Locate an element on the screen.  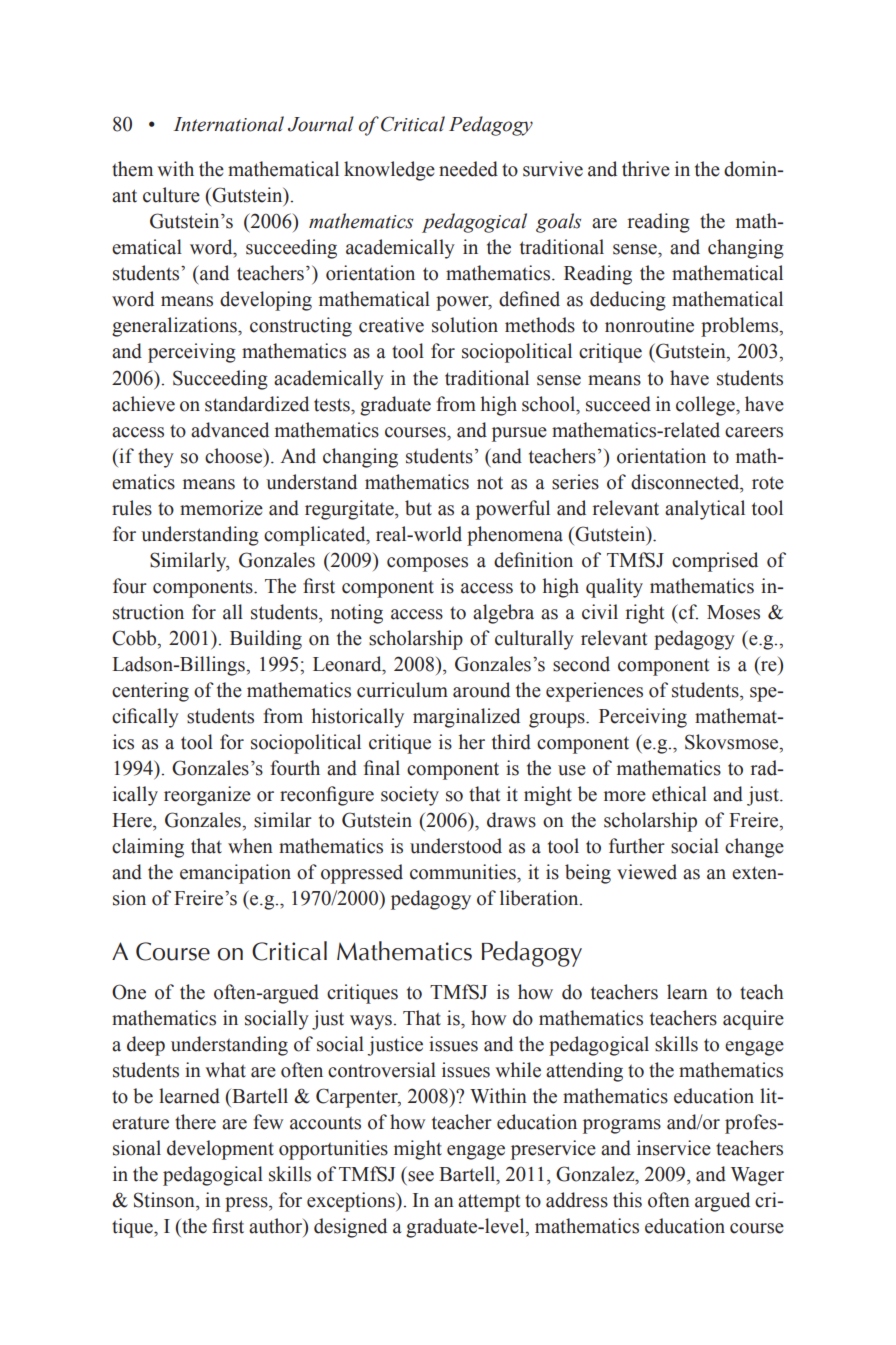
Moses is located at coordinates (733, 612).
